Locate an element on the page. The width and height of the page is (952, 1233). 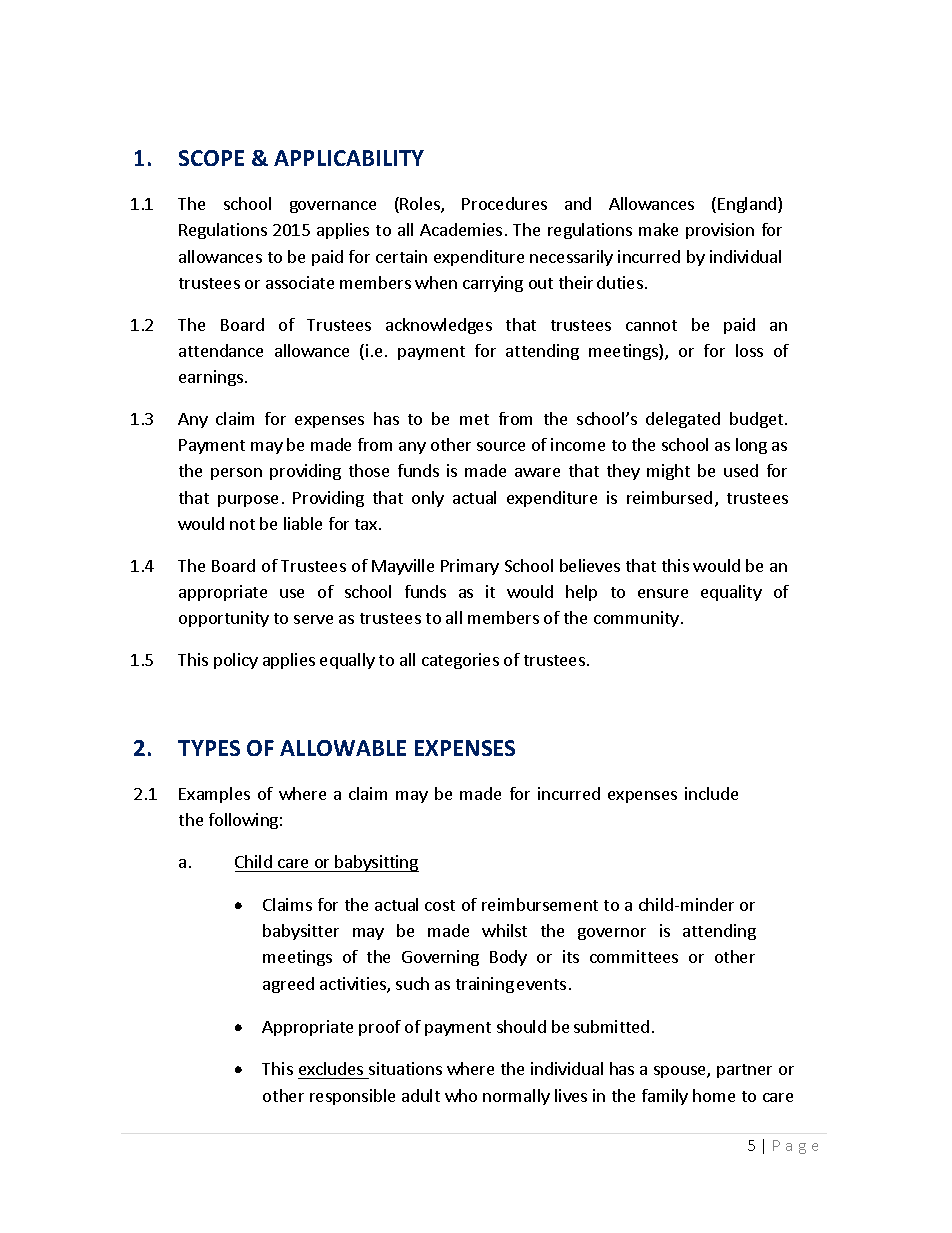
cost is located at coordinates (440, 905).
